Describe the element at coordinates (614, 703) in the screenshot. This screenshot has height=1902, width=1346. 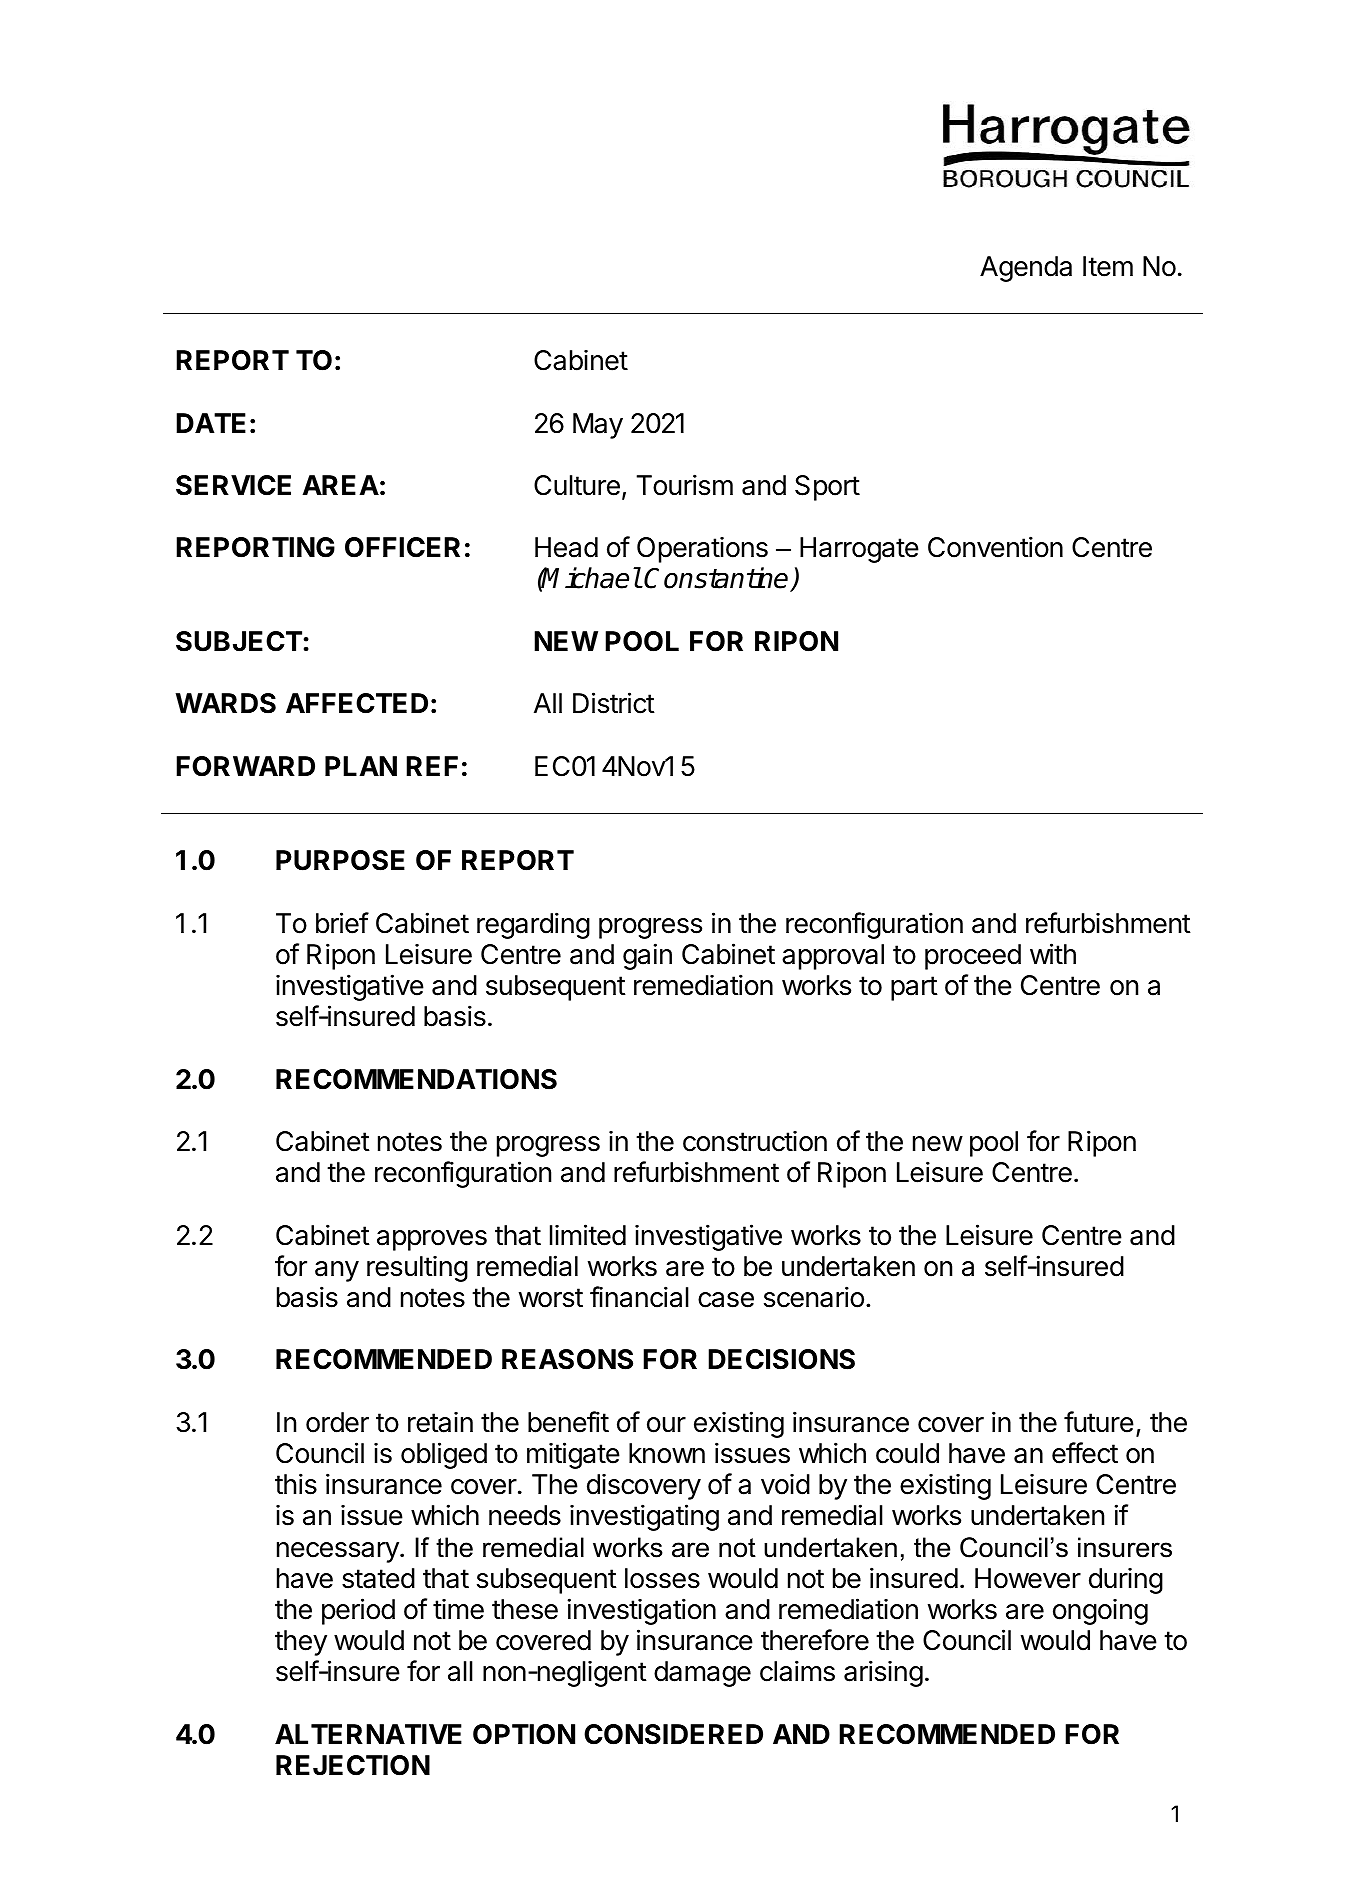
I see `District` at that location.
